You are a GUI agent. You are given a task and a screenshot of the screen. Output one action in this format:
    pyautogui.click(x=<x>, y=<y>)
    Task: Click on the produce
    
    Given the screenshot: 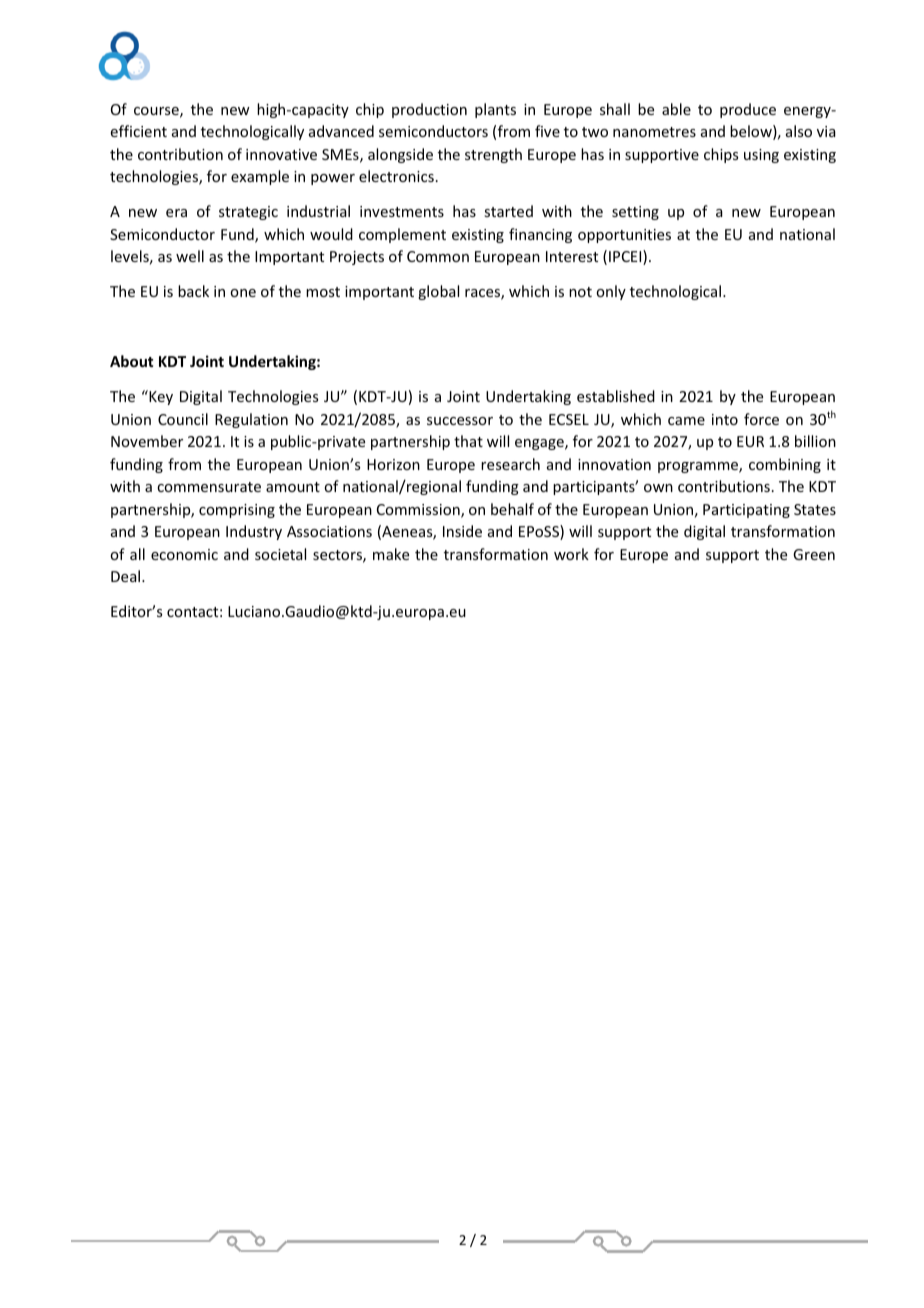 What is the action you would take?
    pyautogui.click(x=748, y=110)
